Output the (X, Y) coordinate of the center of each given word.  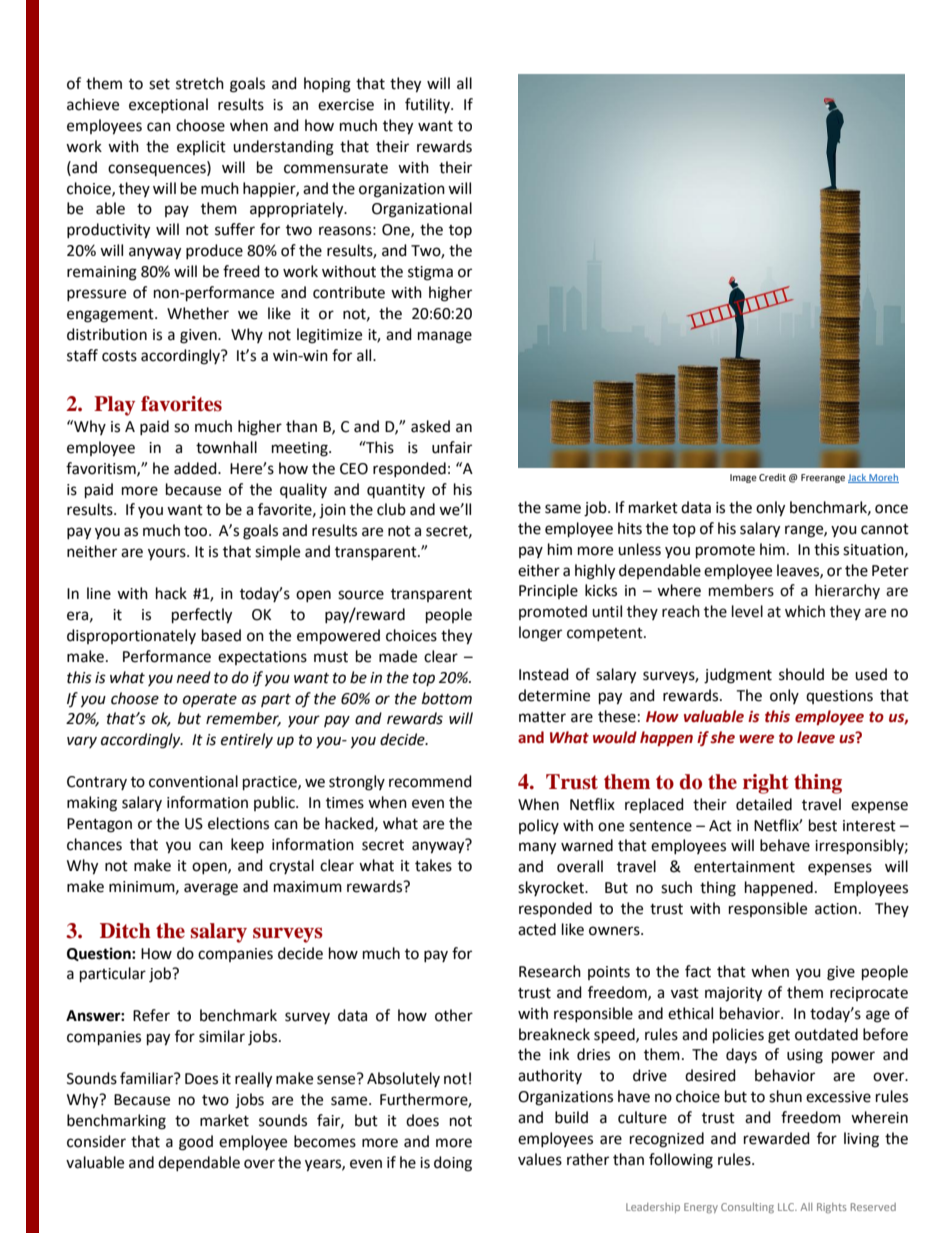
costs (119, 356)
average (211, 889)
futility (428, 105)
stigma (430, 273)
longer (540, 634)
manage (445, 337)
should (801, 674)
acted (537, 929)
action (836, 909)
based (221, 635)
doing (453, 1164)
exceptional (168, 105)
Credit (772, 477)
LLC (787, 1207)
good (196, 1143)
